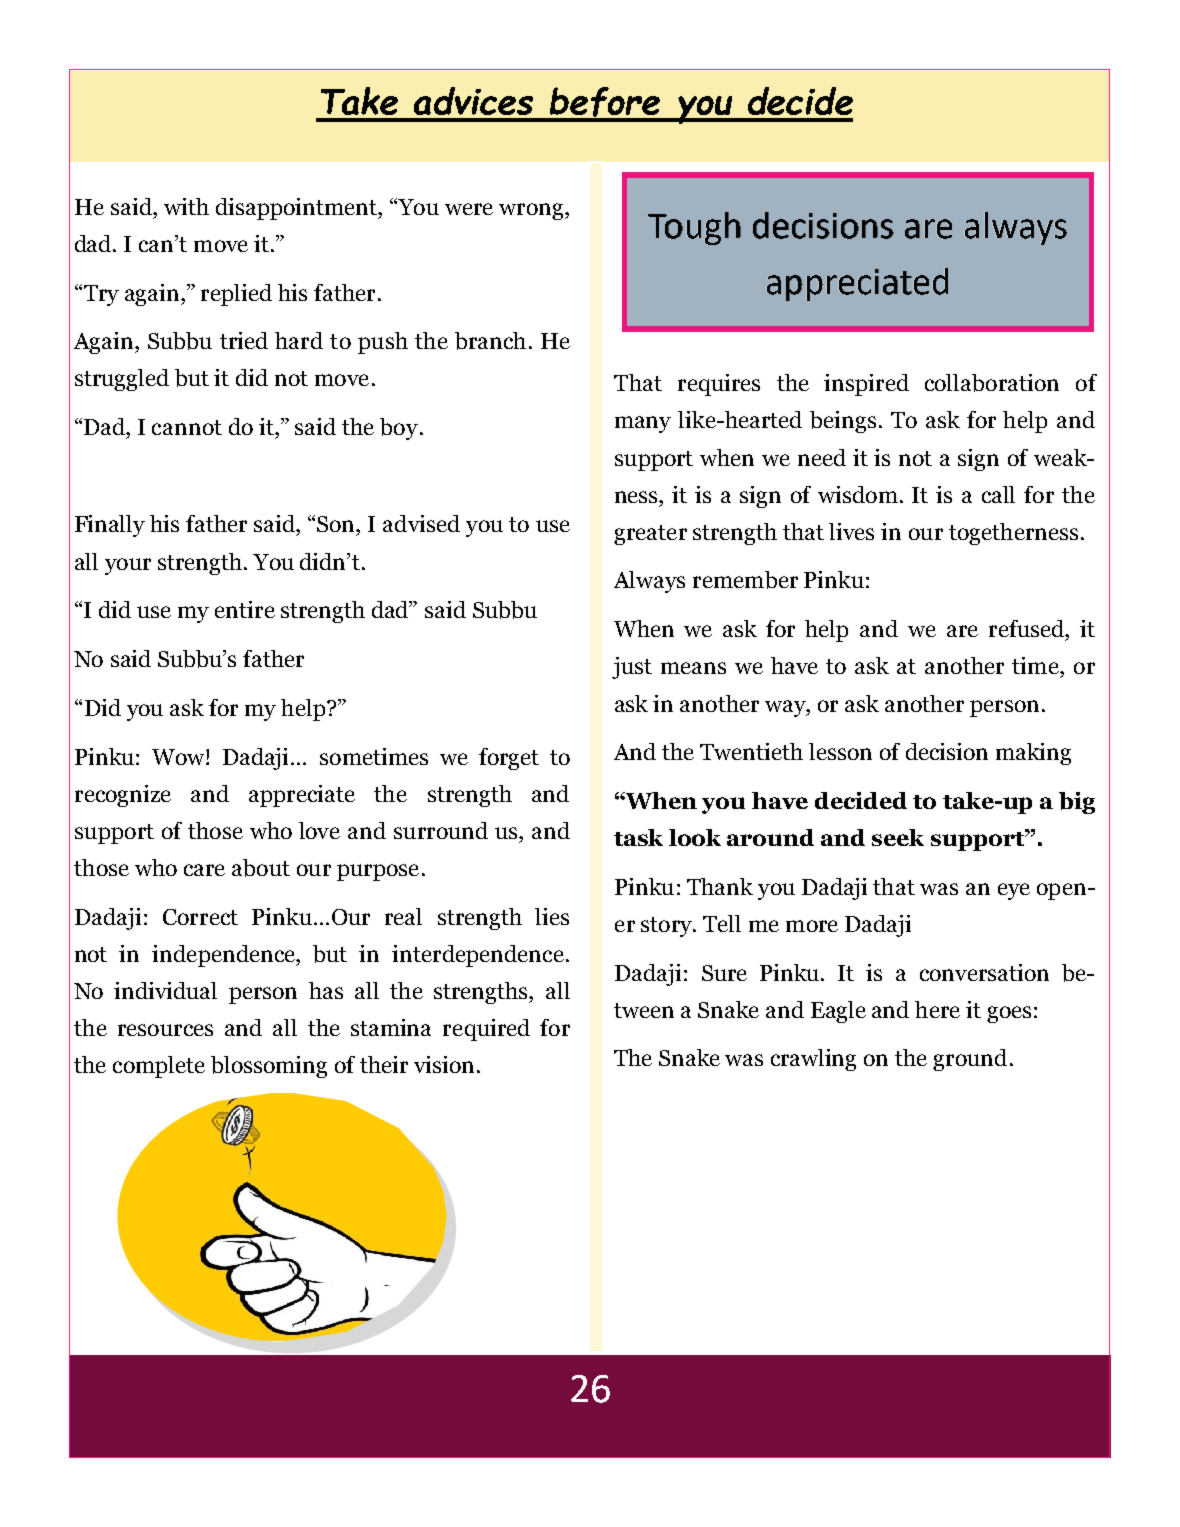 This page has width=1180, height=1527. What do you see at coordinates (650, 535) in the page?
I see `greater` at bounding box center [650, 535].
